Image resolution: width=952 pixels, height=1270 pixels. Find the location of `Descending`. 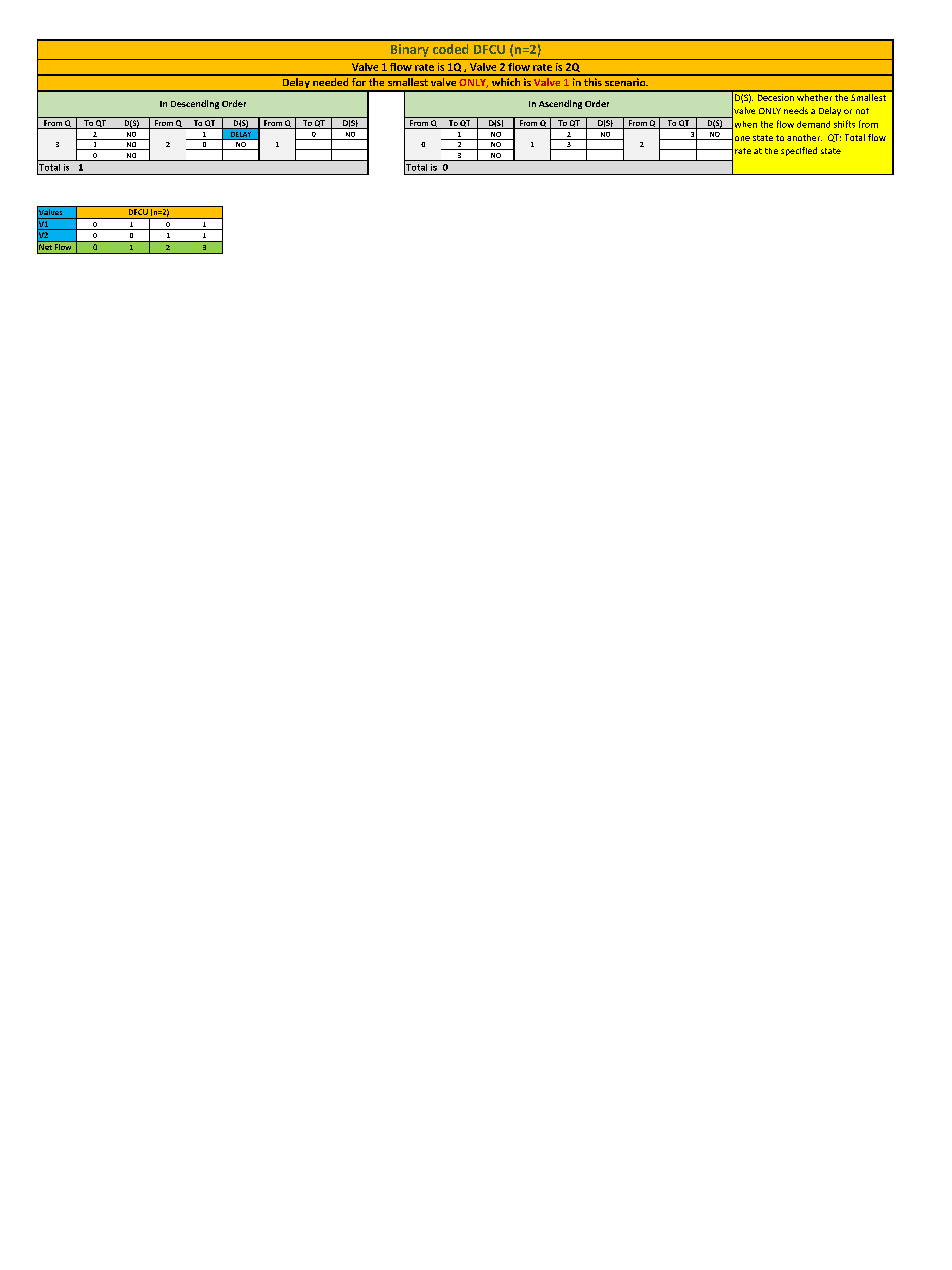

Descending is located at coordinates (195, 104).
